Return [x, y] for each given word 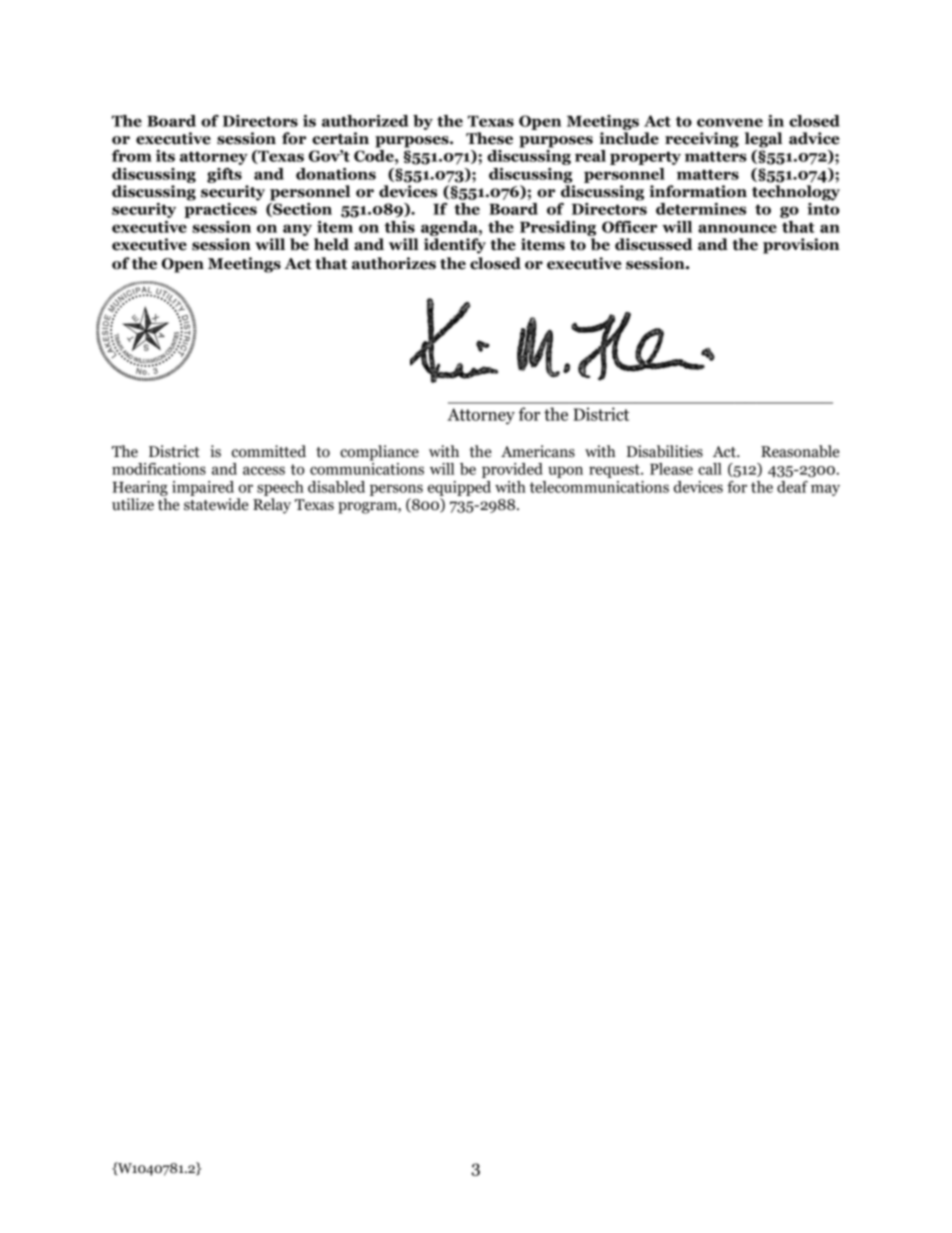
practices [221, 209]
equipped [459, 488]
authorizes [394, 263]
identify [455, 246]
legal [763, 140]
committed [269, 451]
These [489, 138]
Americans [538, 451]
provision [801, 246]
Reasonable [800, 451]
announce [737, 228]
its [165, 156]
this [399, 227]
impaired [203, 488]
